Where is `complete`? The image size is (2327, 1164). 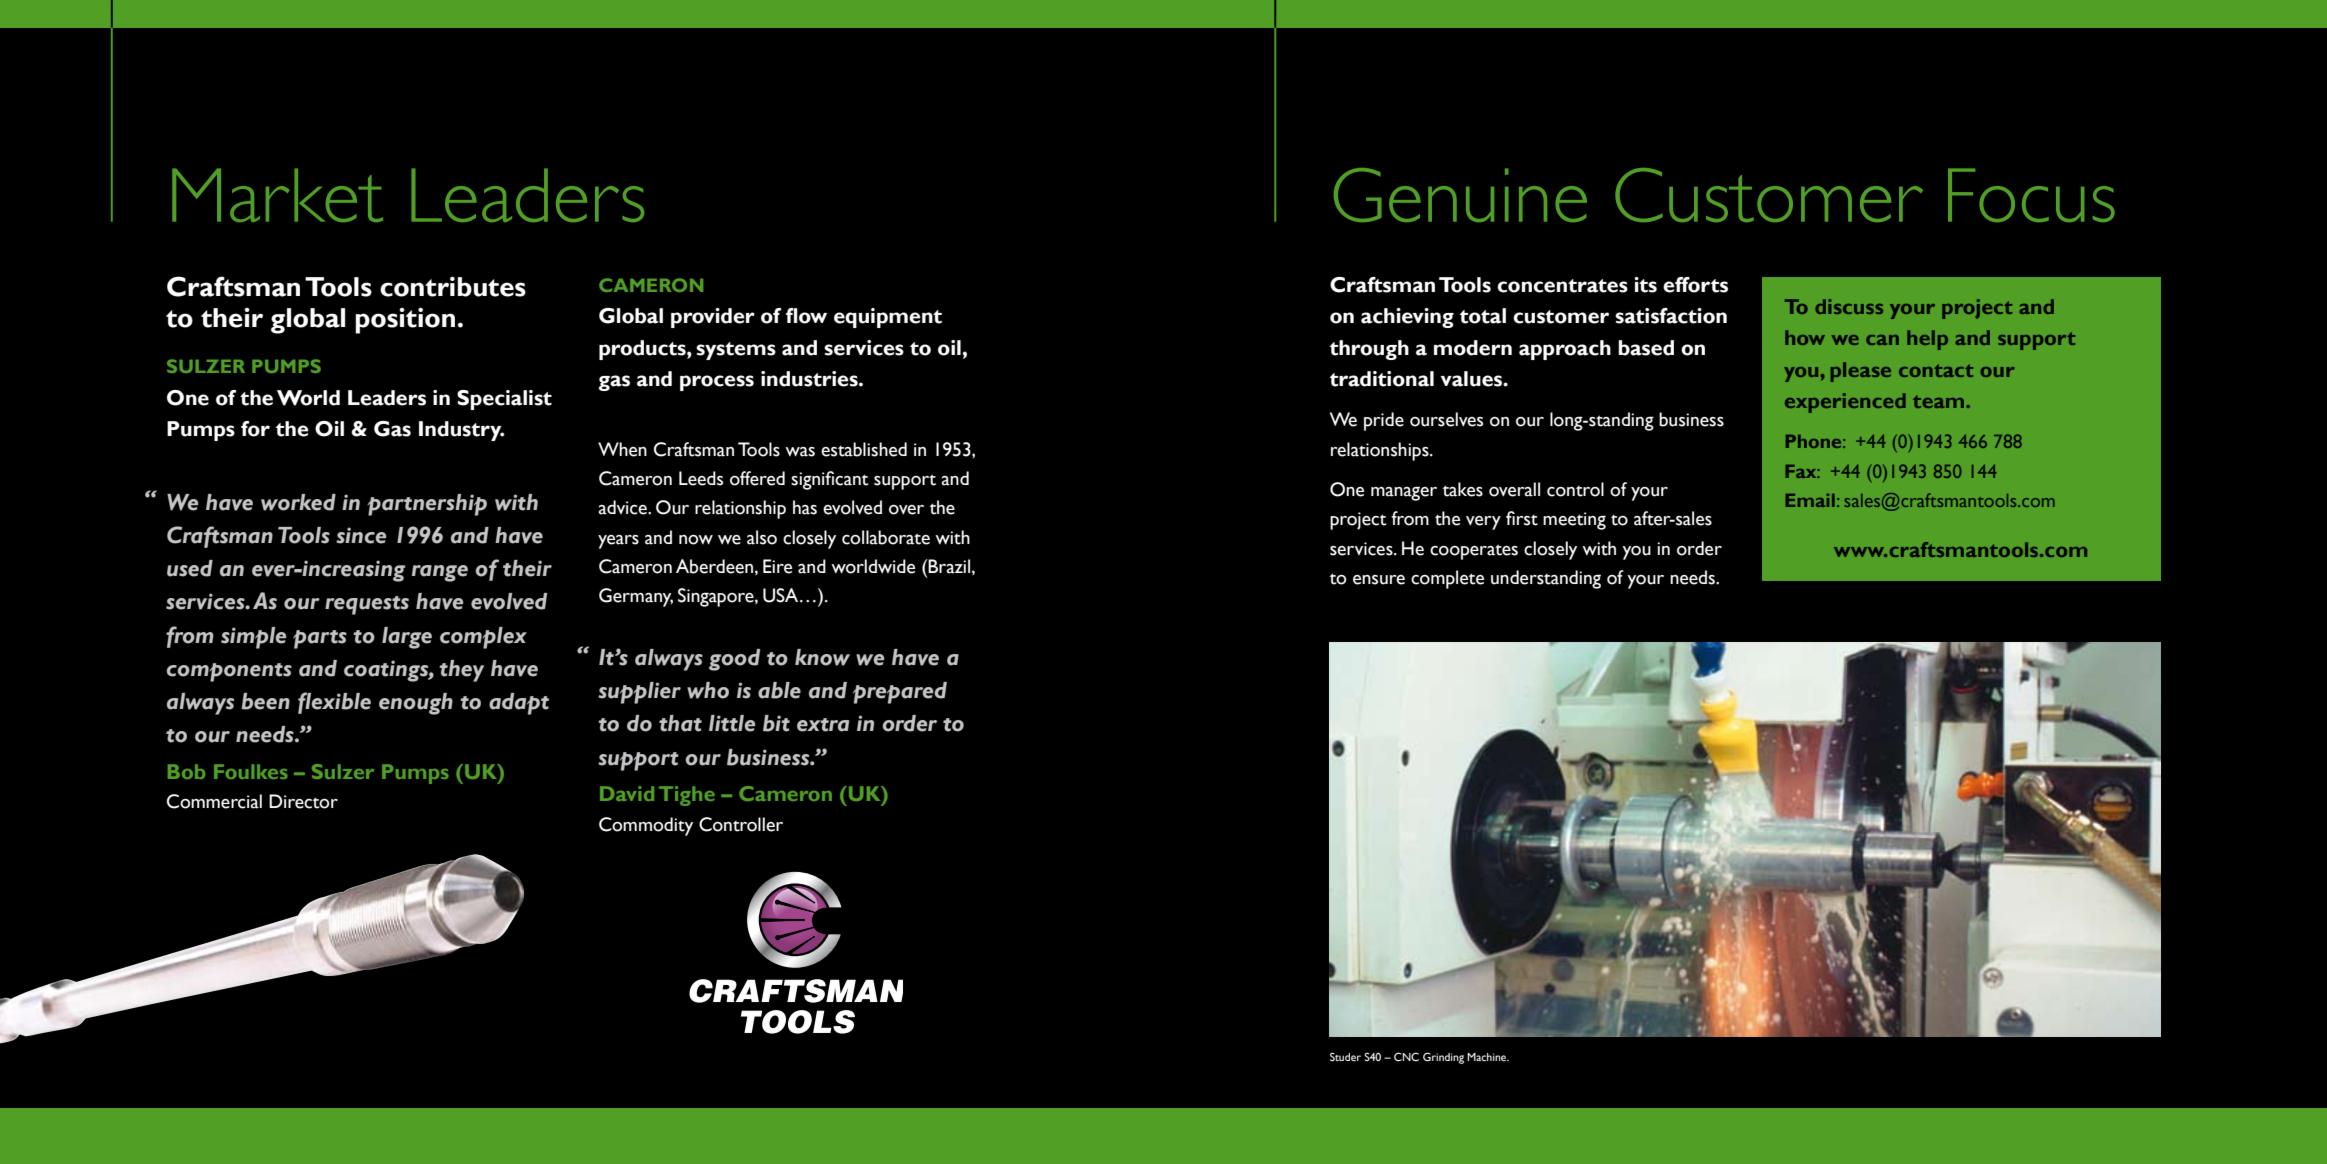
complete is located at coordinates (1447, 579).
